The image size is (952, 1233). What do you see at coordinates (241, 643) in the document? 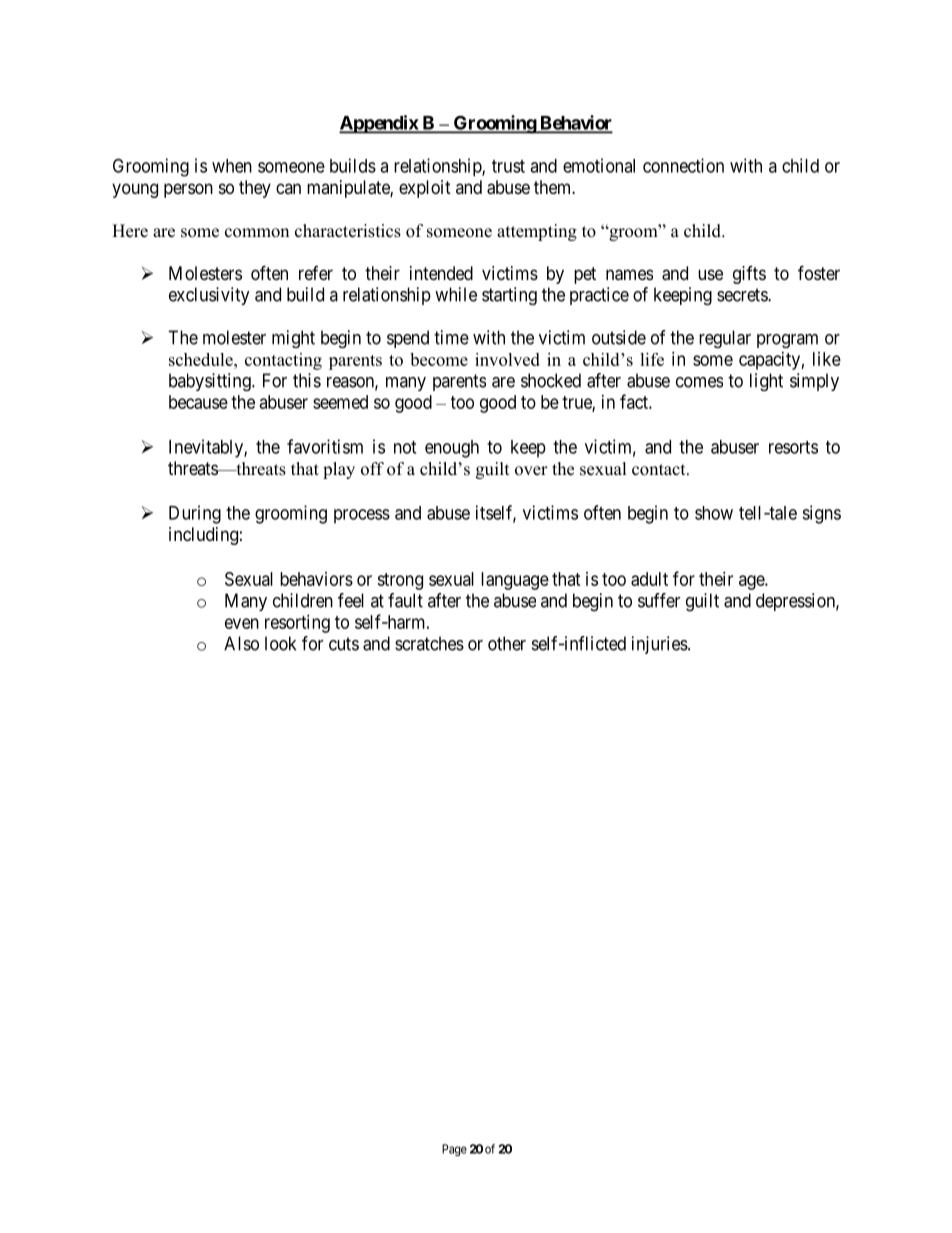
I see `Also` at bounding box center [241, 643].
